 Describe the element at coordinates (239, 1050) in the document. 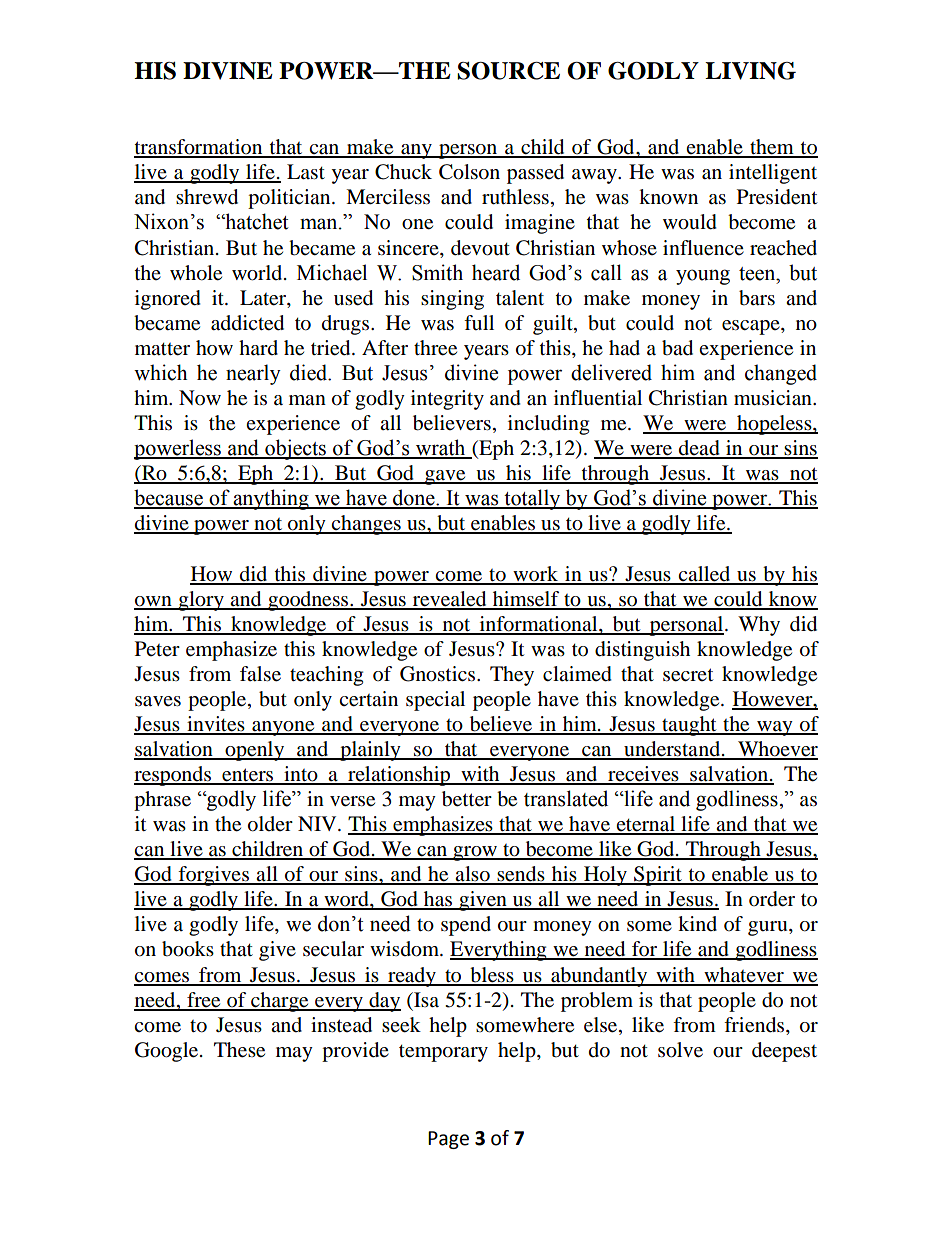

I see `These` at that location.
